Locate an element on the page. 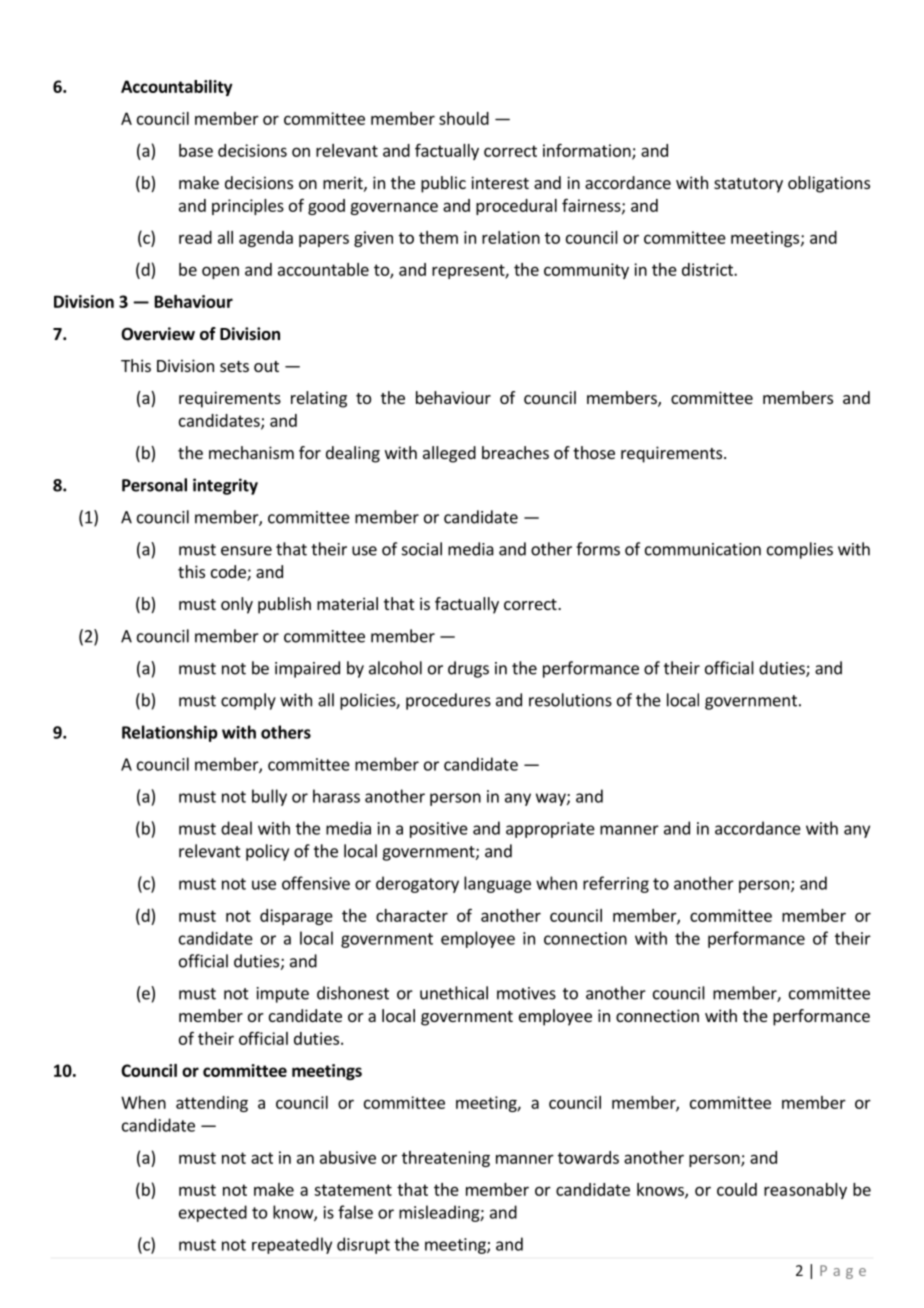  positive is located at coordinates (439, 830).
